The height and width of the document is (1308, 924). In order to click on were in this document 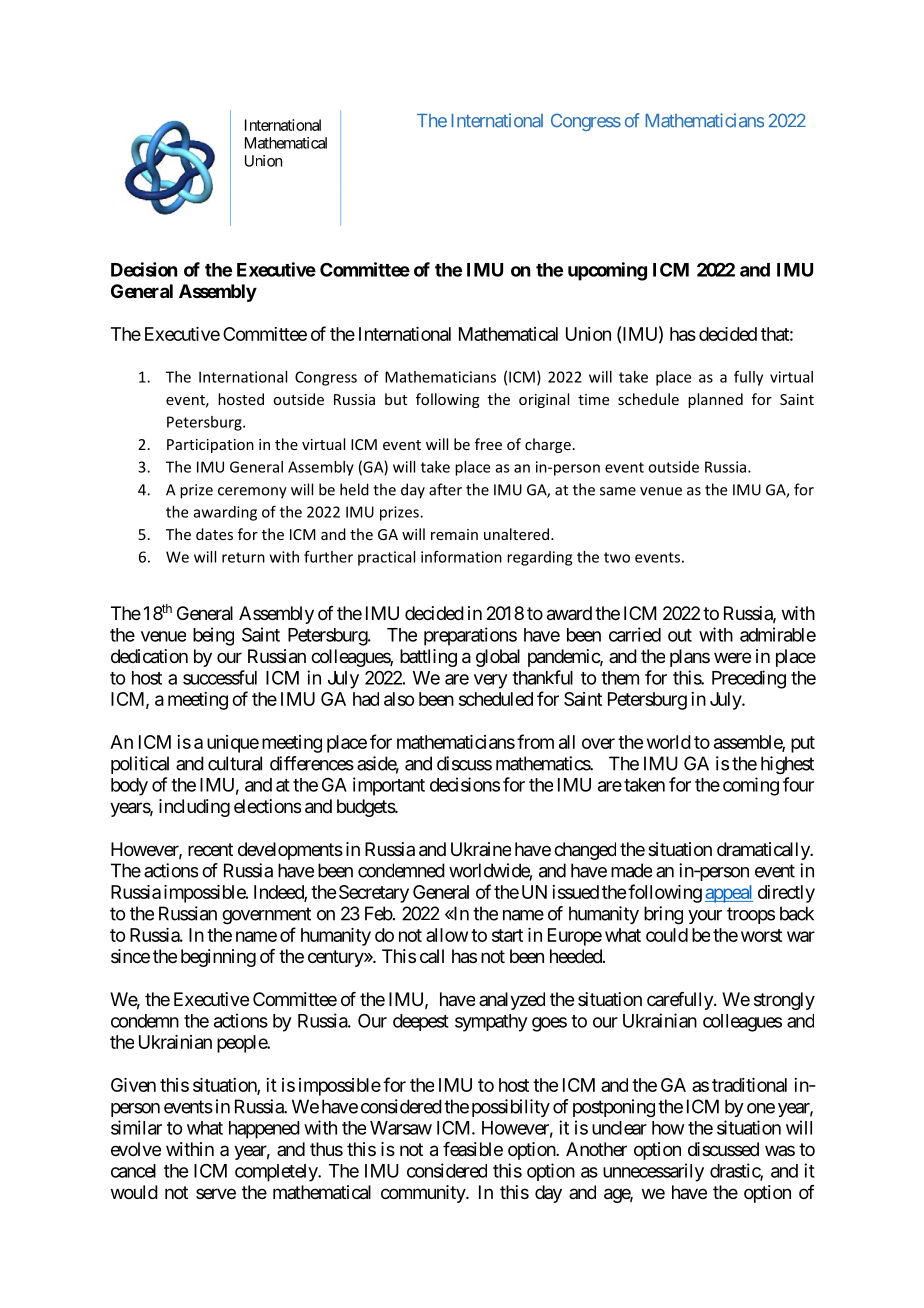, I will do `click(732, 657)`.
